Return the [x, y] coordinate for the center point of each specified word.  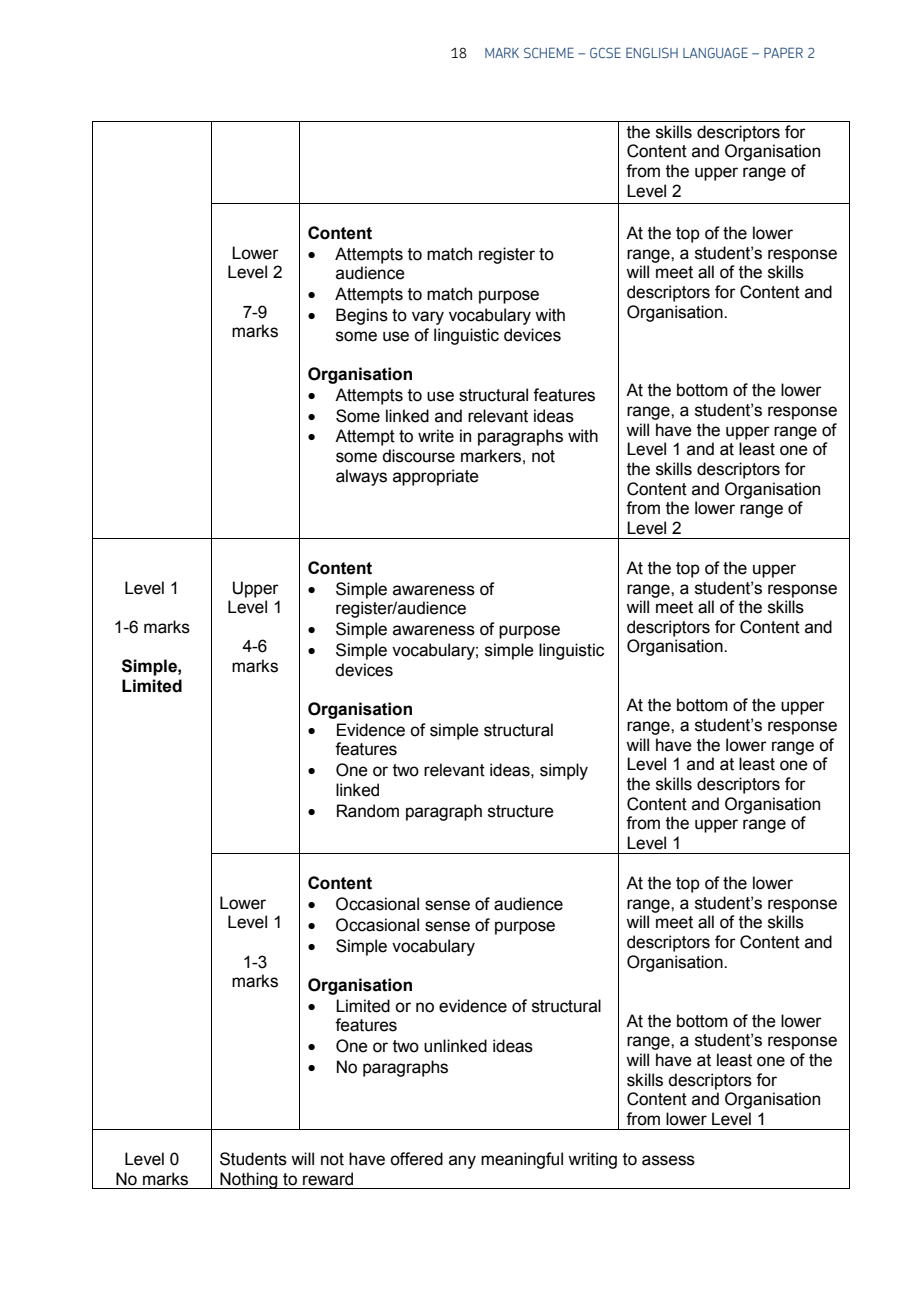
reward [328, 1179]
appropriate [436, 477]
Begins [362, 316]
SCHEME [549, 52]
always [361, 477]
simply [564, 771]
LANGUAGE [715, 52]
